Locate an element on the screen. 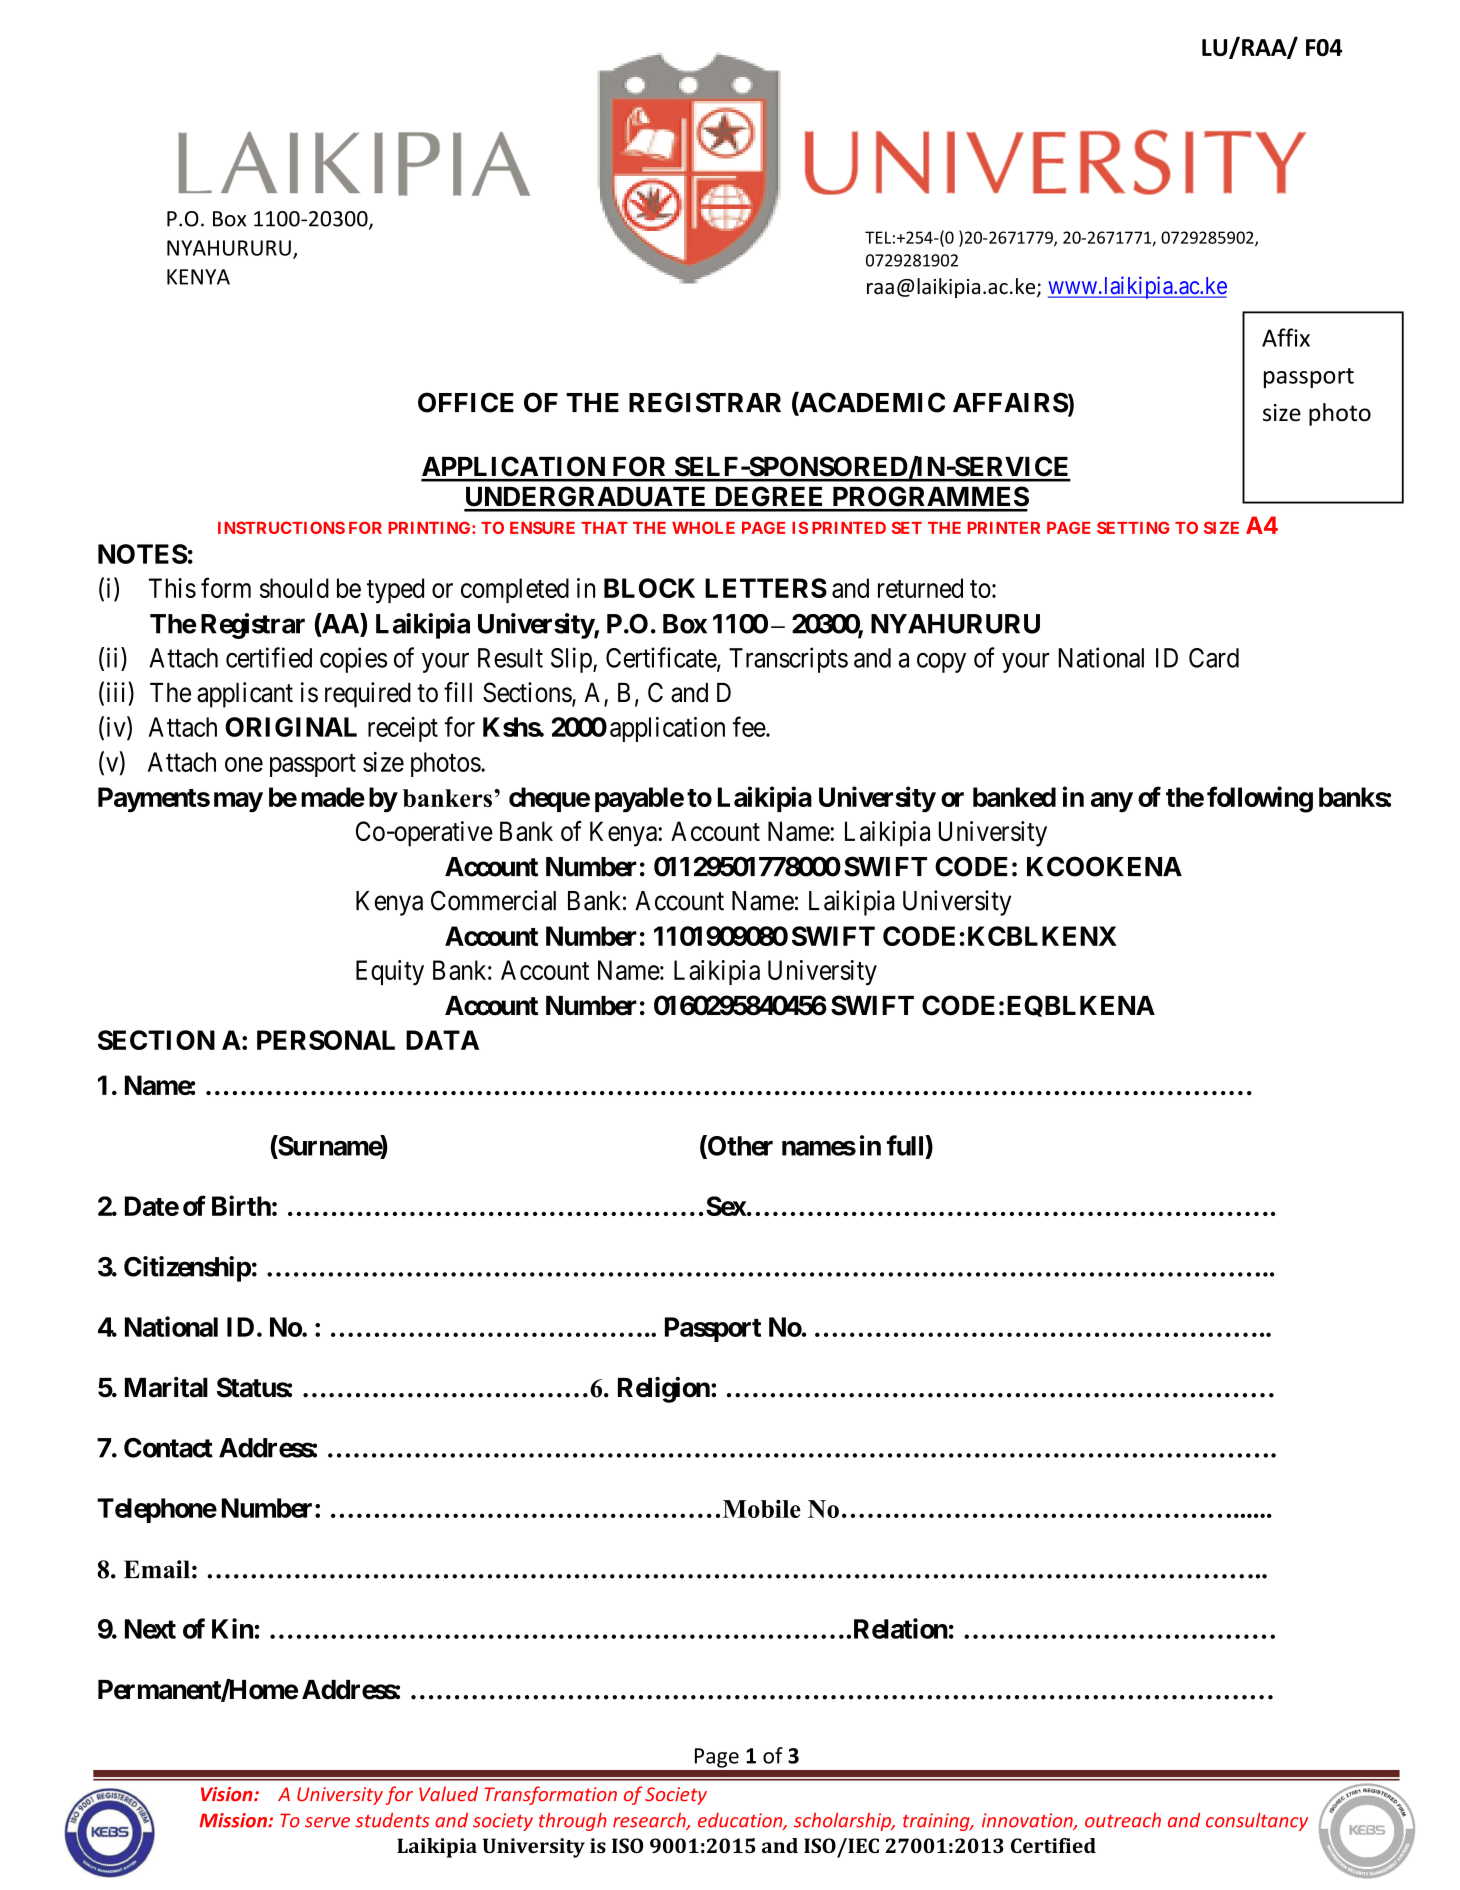 This screenshot has height=1890, width=1460. Affix is located at coordinates (1286, 337).
